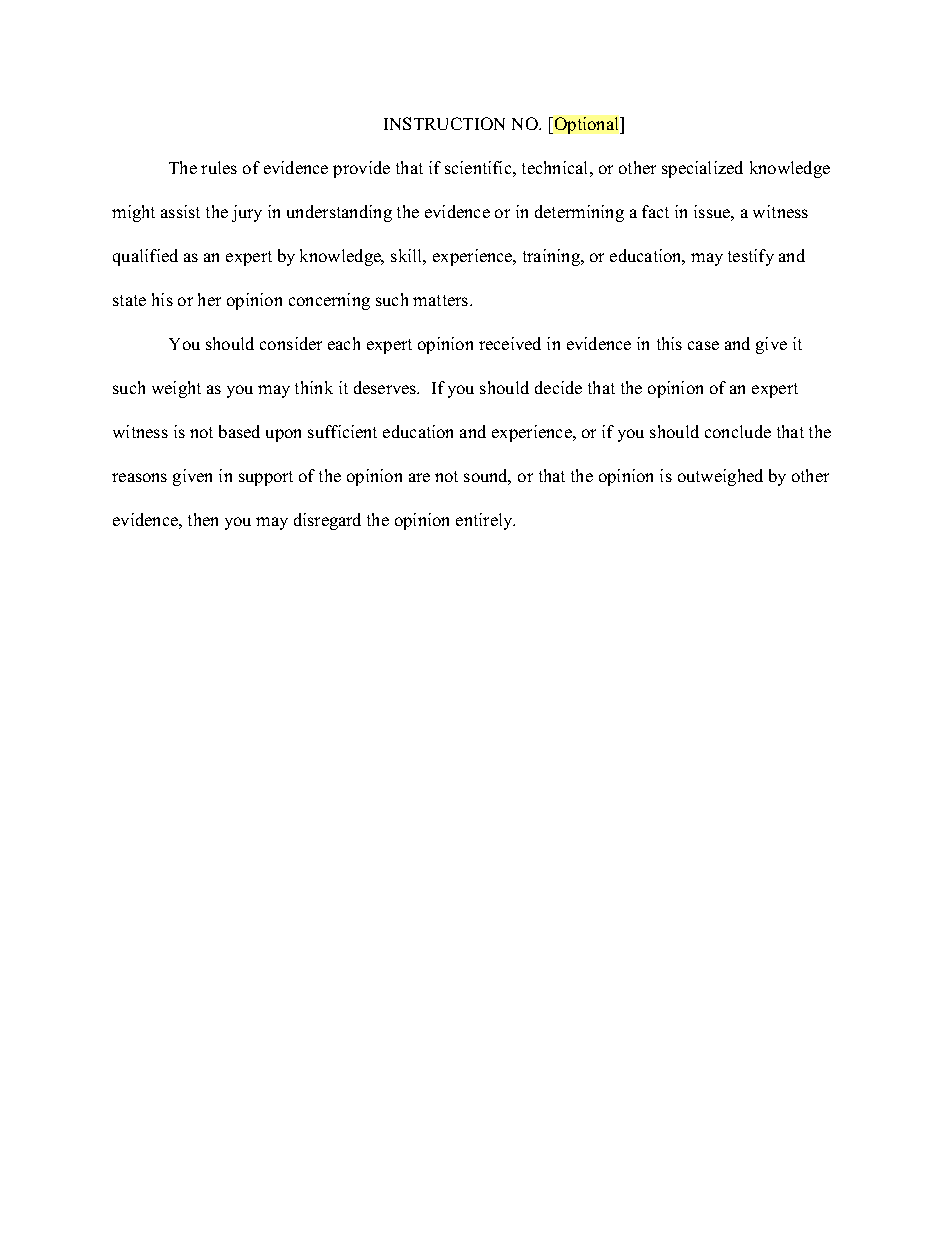 The width and height of the image is (952, 1233). Describe the element at coordinates (669, 343) in the image. I see `this` at that location.
